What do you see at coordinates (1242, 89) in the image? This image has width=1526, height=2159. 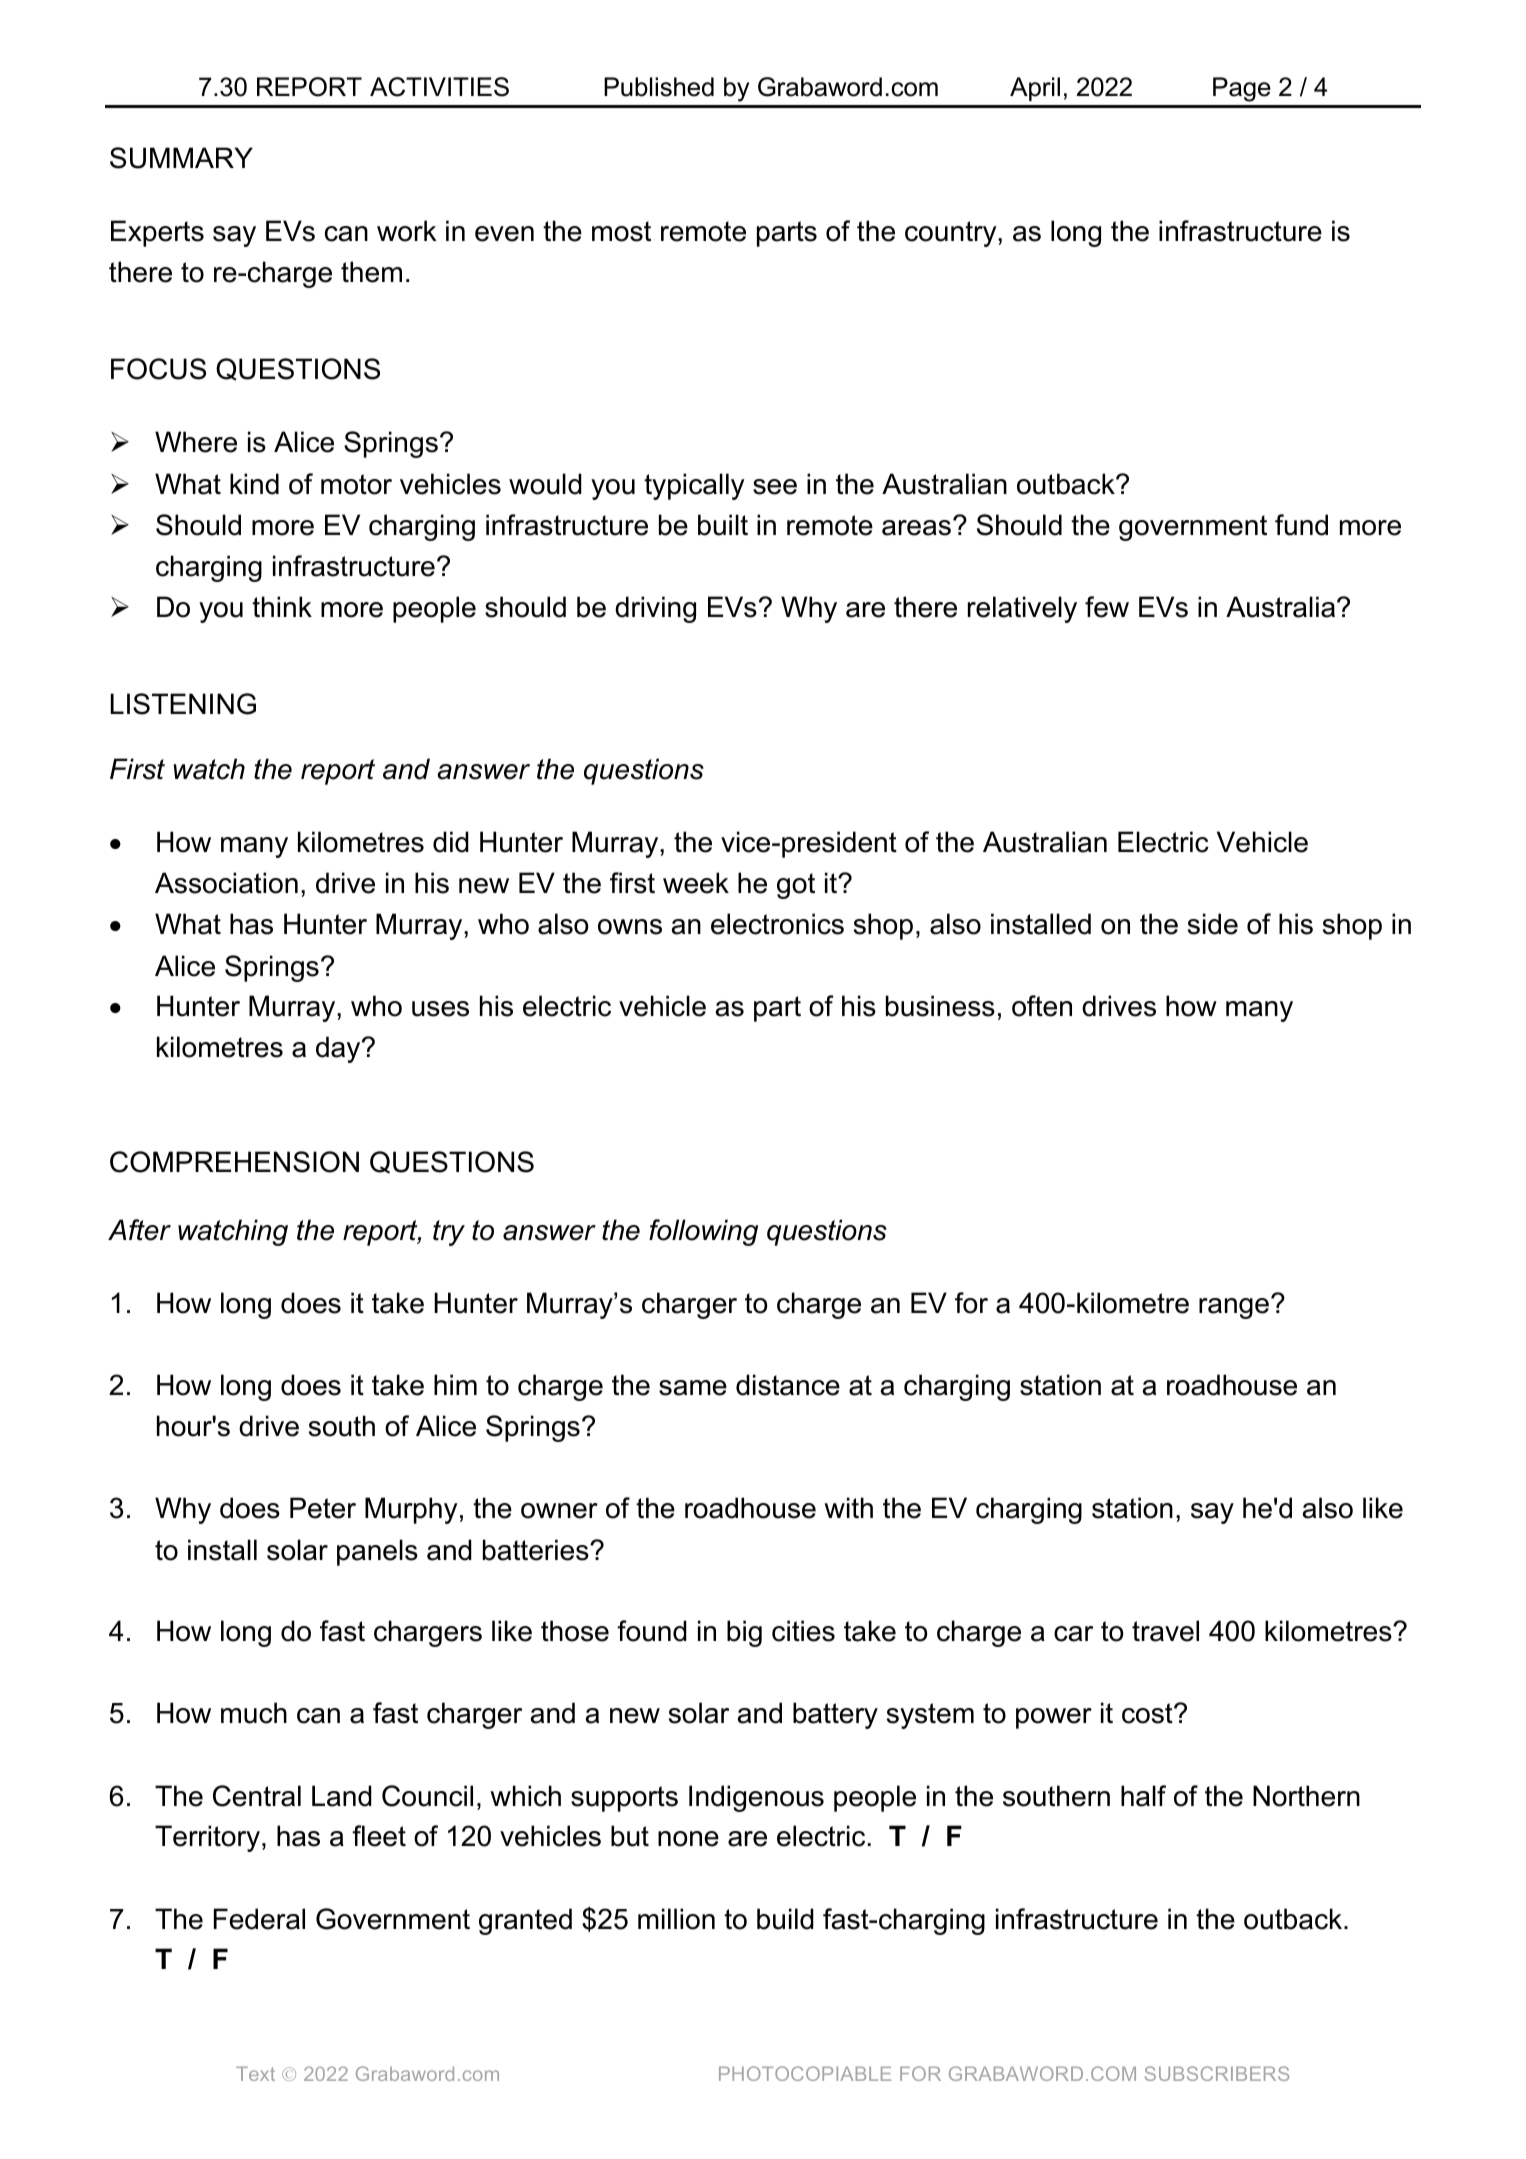 I see `Page` at bounding box center [1242, 89].
